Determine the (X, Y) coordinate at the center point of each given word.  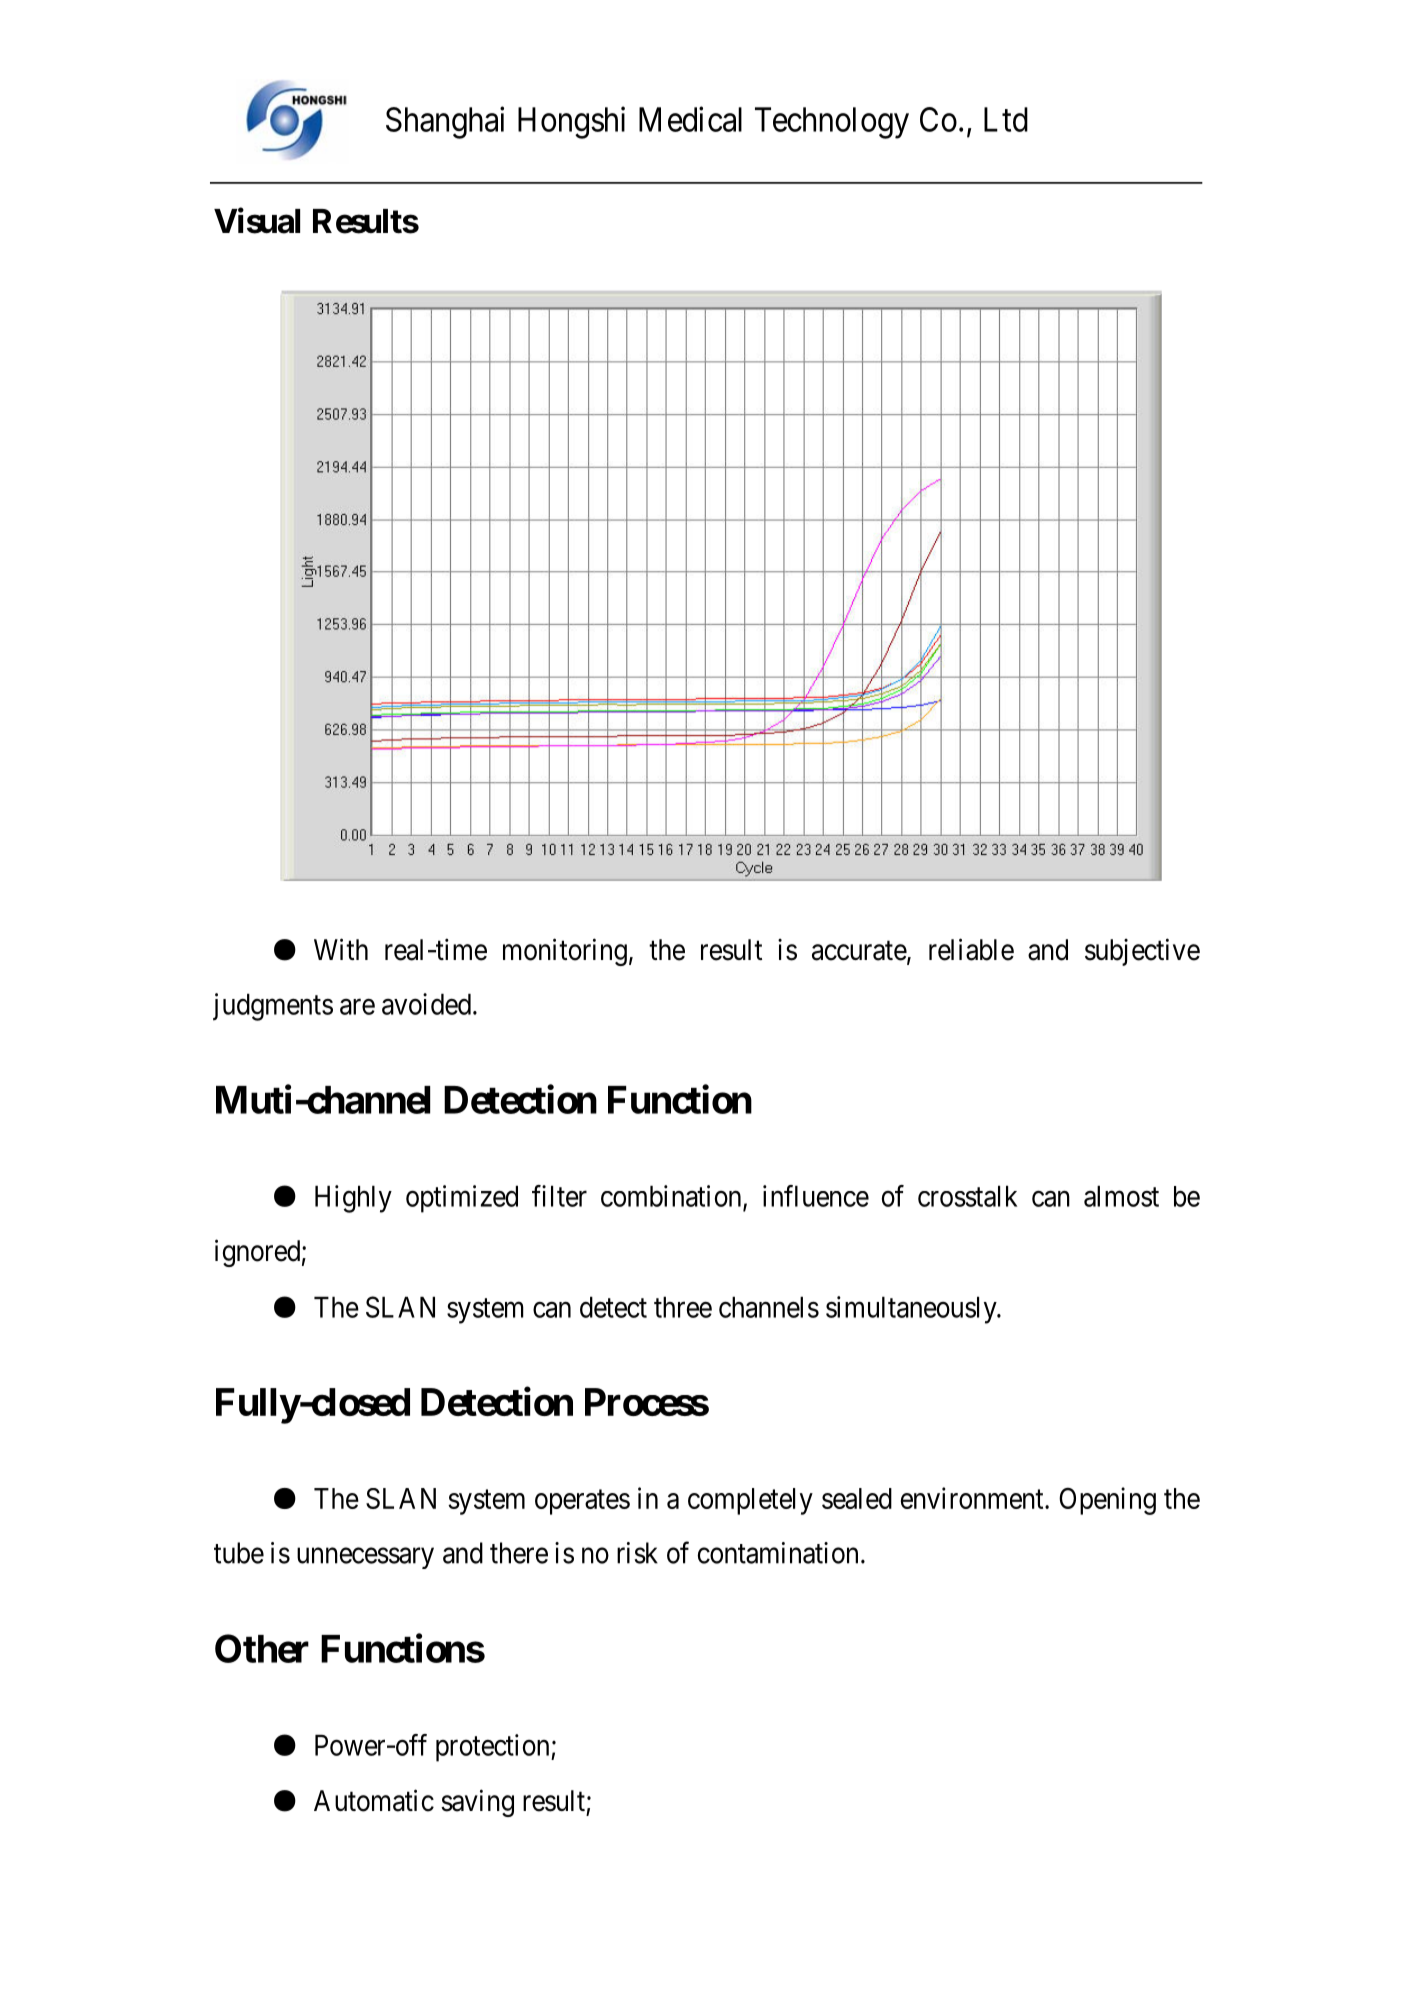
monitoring (565, 952)
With (341, 949)
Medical (690, 119)
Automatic (374, 1800)
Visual (257, 221)
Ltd (1006, 119)
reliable (971, 949)
